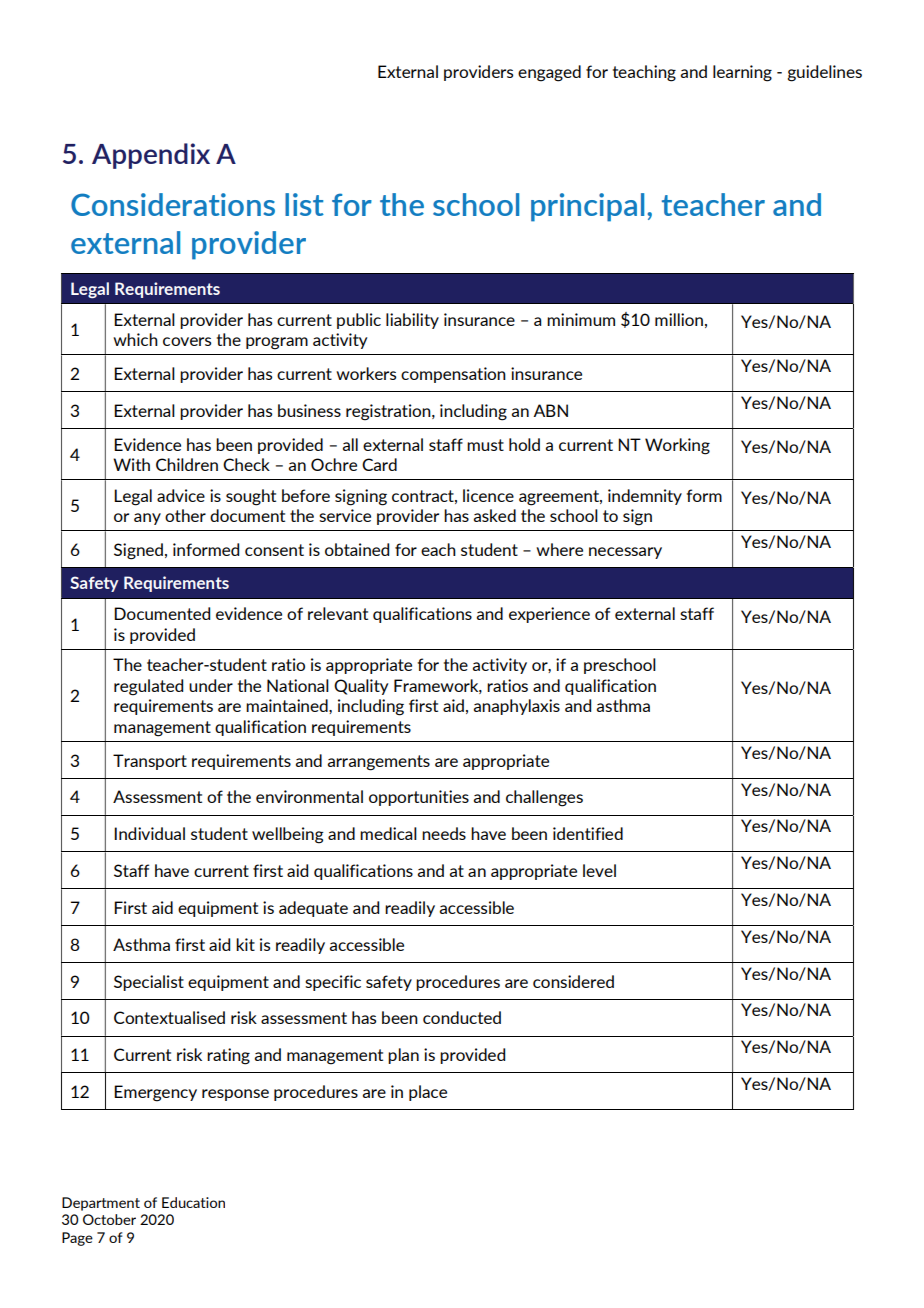 Image resolution: width=924 pixels, height=1308 pixels. I want to click on considered, so click(573, 981).
